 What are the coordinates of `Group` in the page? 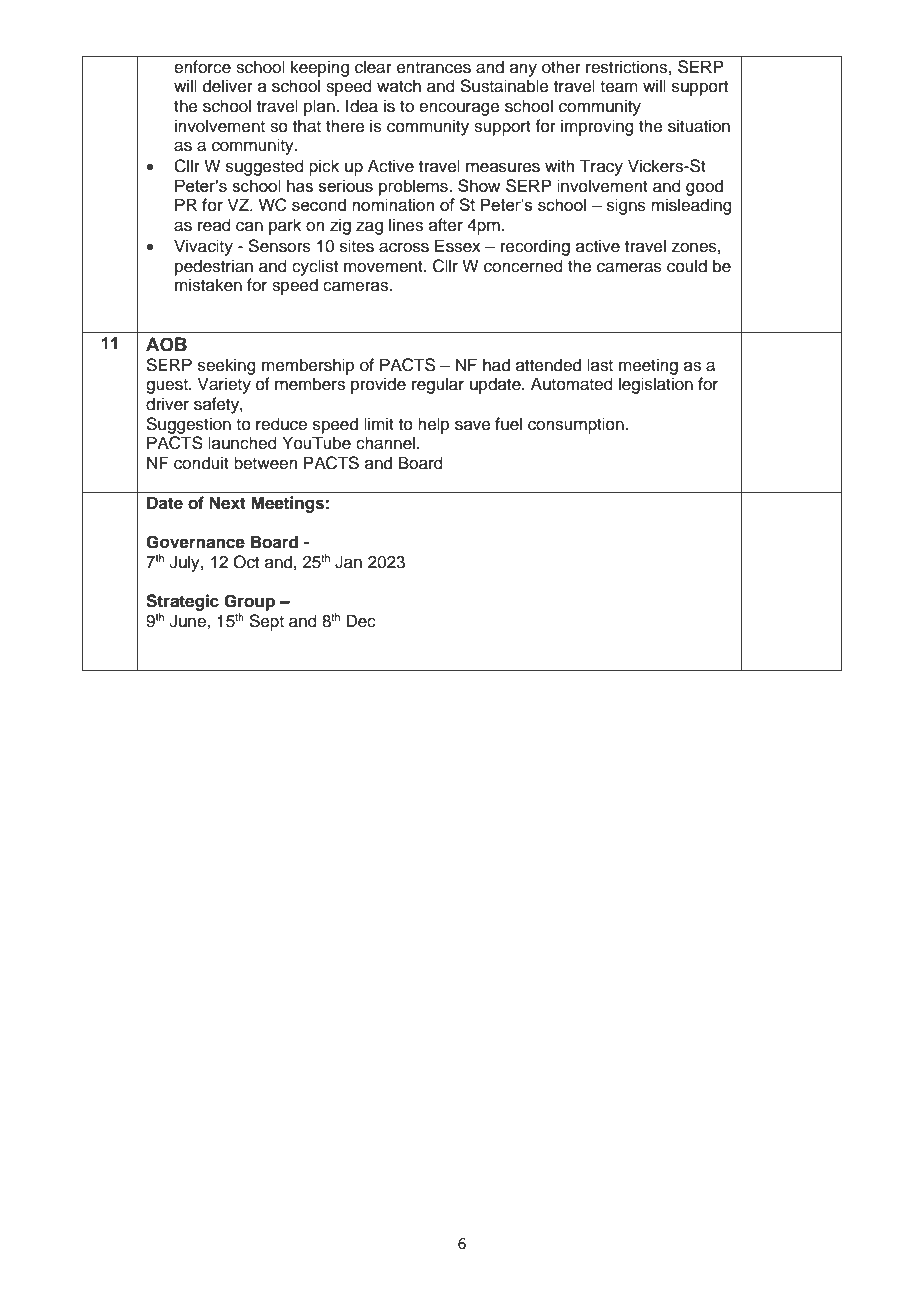 It's located at (249, 602).
